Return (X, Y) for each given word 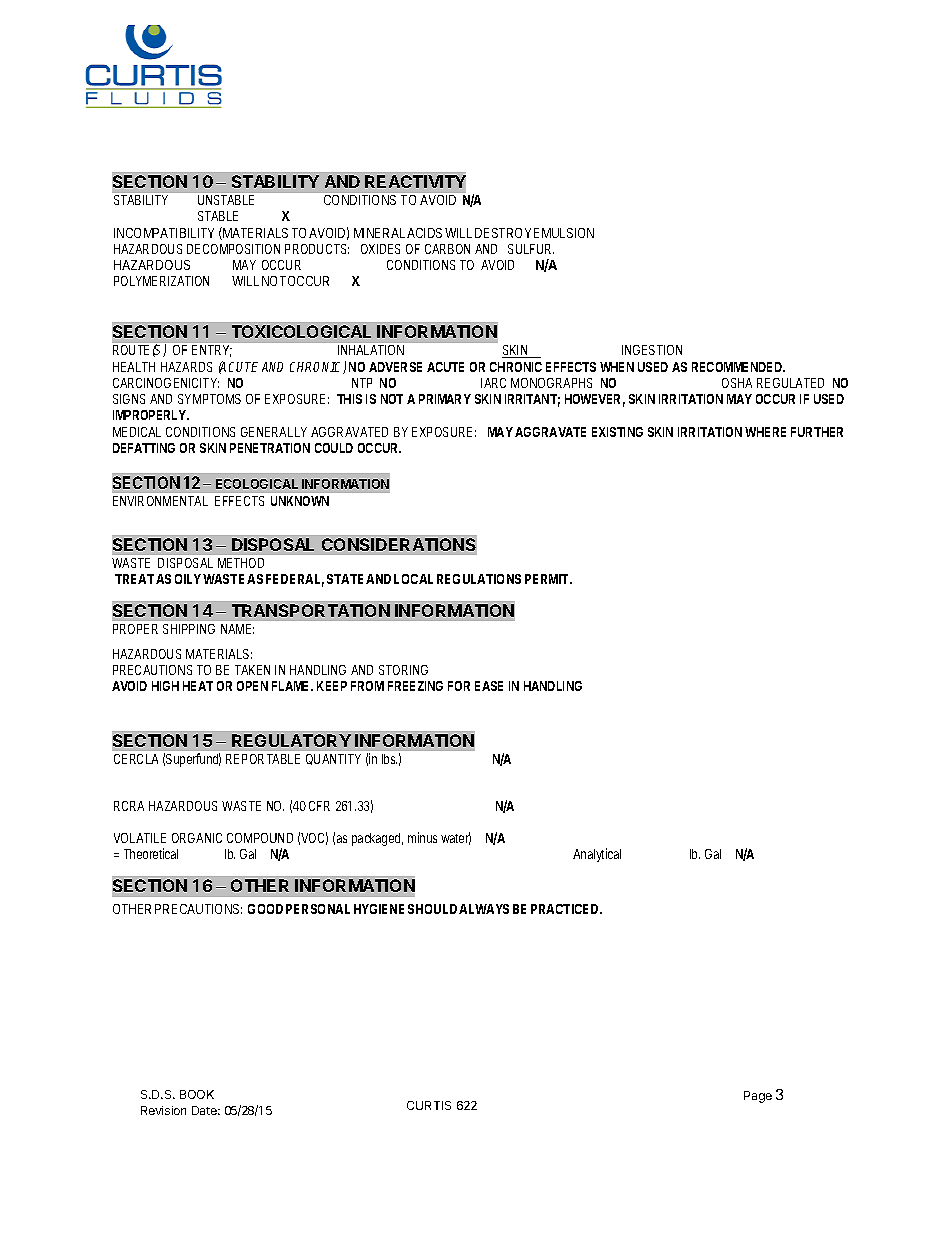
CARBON (447, 249)
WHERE (765, 432)
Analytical (597, 855)
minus (422, 837)
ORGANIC (197, 838)
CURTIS (429, 1105)
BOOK (197, 1094)
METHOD (241, 563)
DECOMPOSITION (233, 249)
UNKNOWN (300, 501)
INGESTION (652, 350)
